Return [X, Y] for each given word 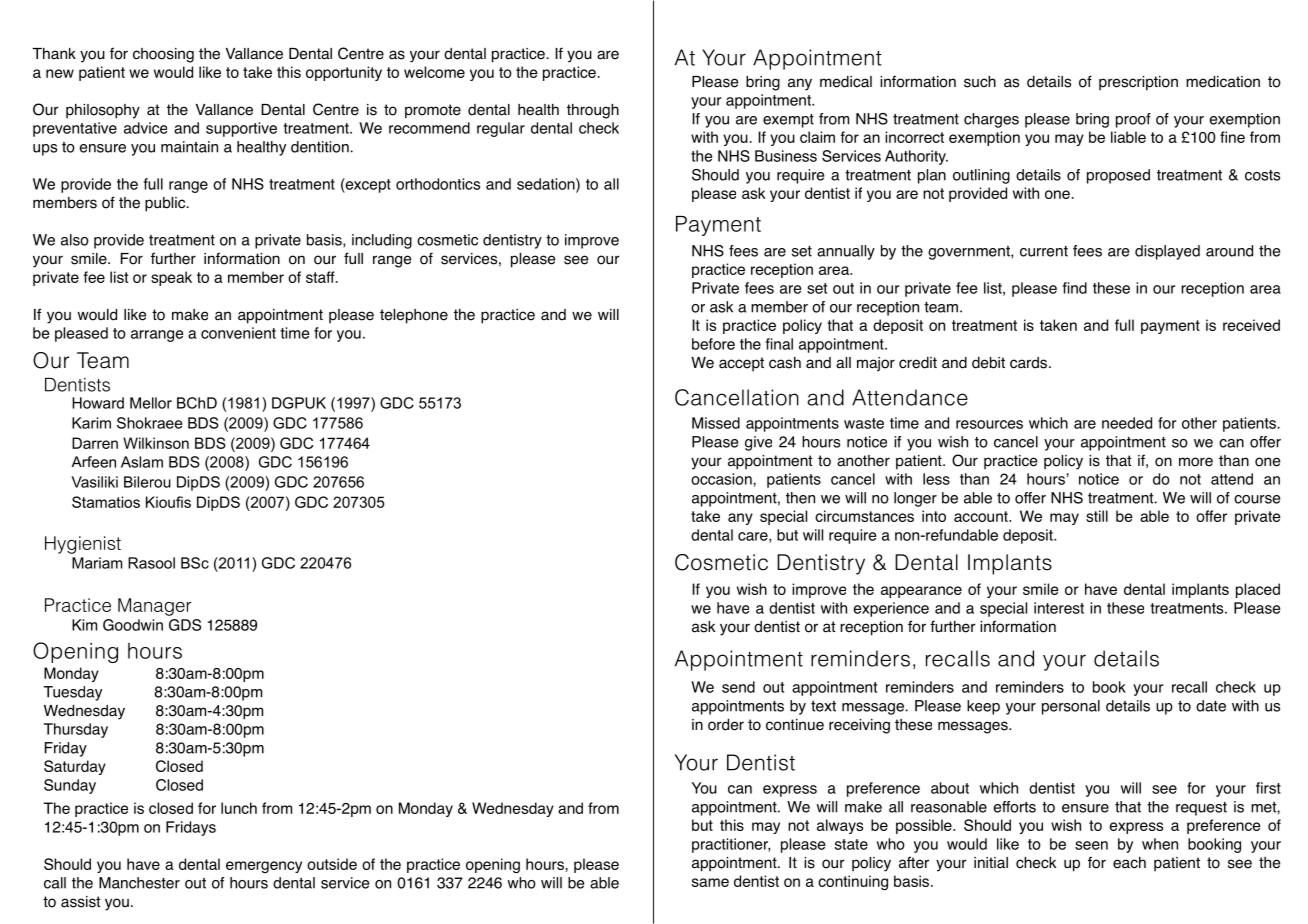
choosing [163, 55]
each [1129, 863]
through [593, 111]
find [1075, 288]
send [738, 687]
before [713, 344]
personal [1071, 707]
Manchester [139, 883]
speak [171, 278]
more [1196, 462]
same [710, 882]
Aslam [142, 462]
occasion [722, 479]
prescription [1138, 83]
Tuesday [72, 693]
